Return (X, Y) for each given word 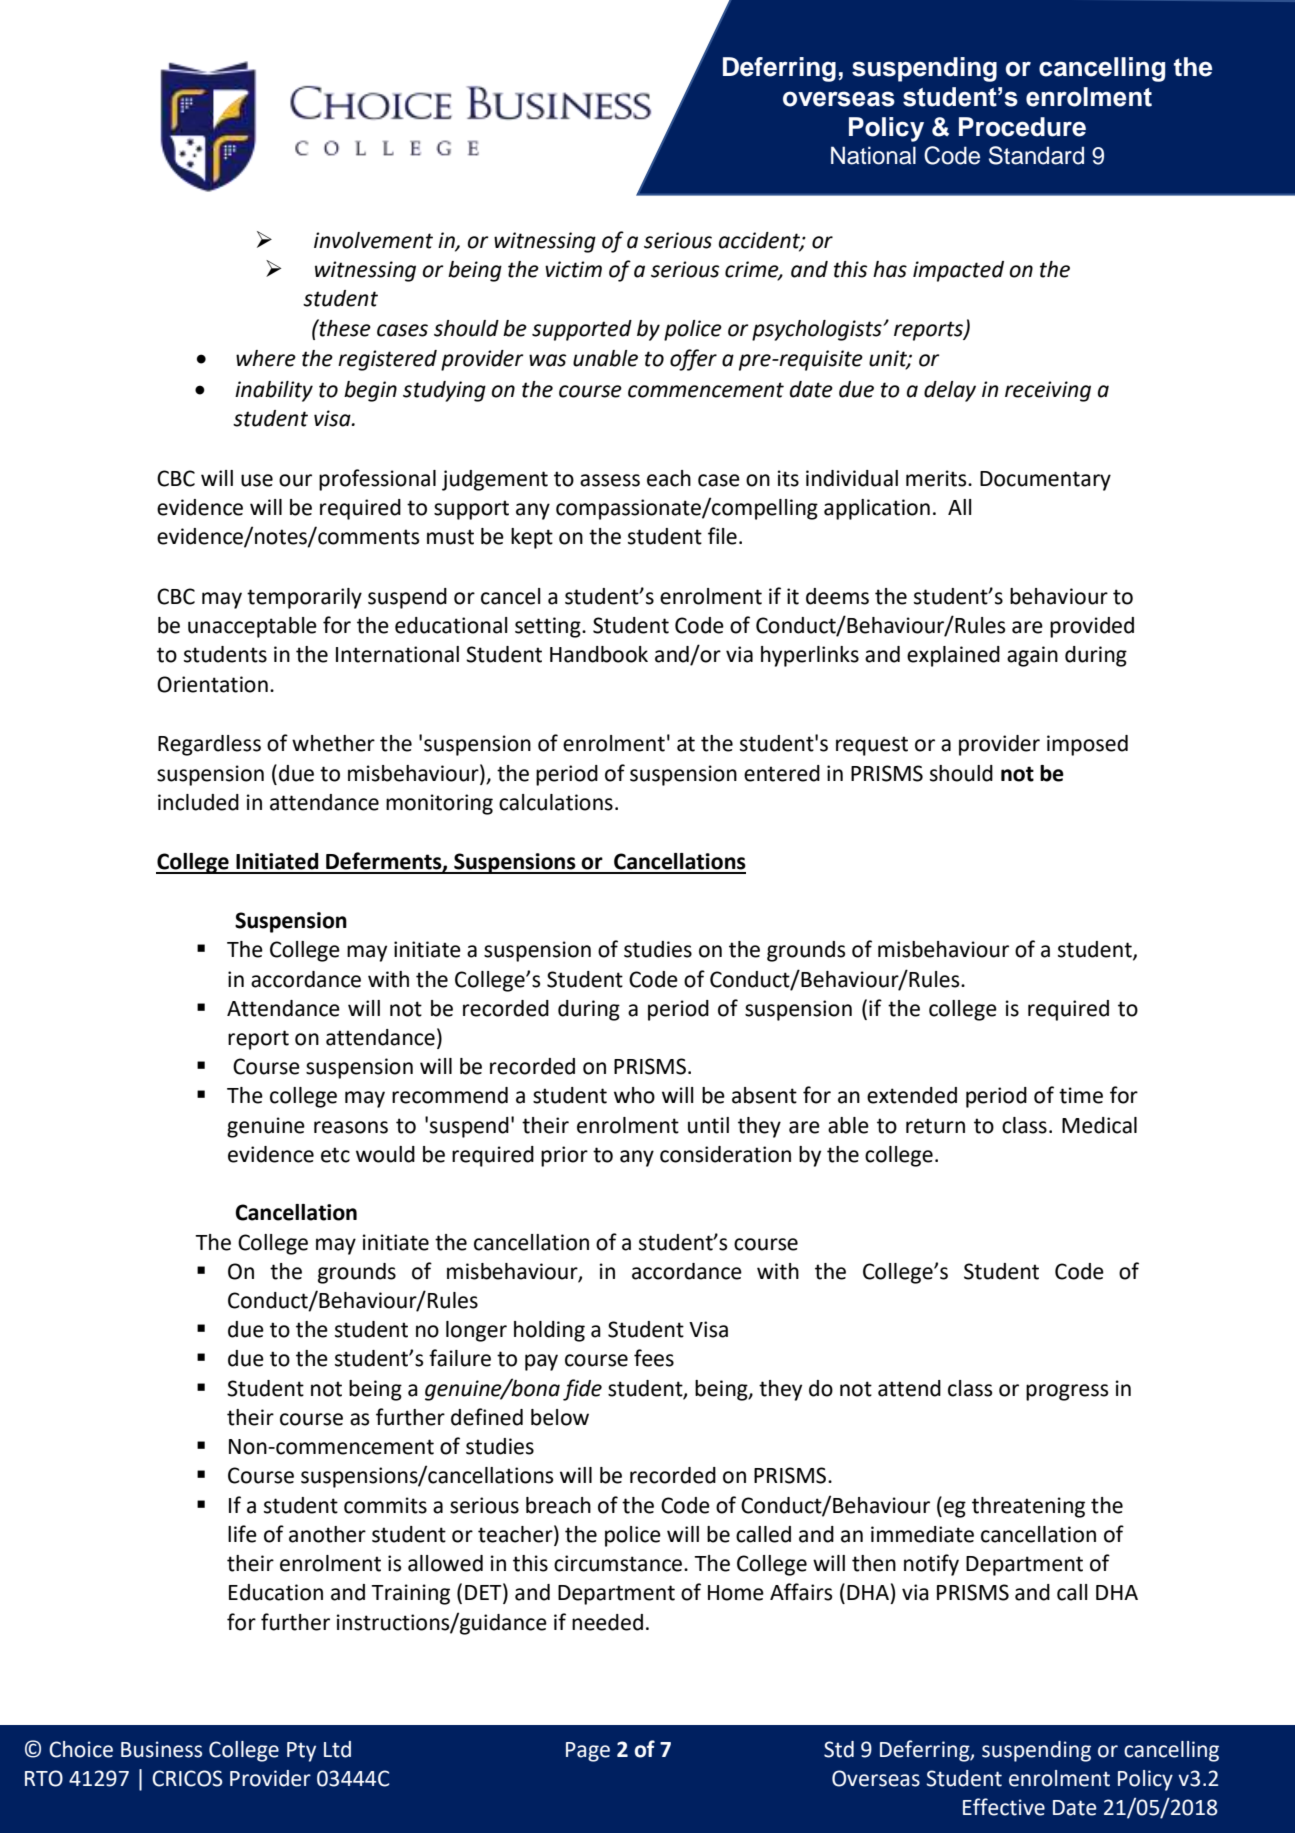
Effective (1004, 1807)
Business (161, 1749)
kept (532, 538)
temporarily (304, 598)
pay (541, 1362)
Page (588, 1752)
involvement (373, 240)
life (242, 1534)
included (198, 802)
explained (953, 656)
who (634, 1095)
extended (912, 1095)
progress (1067, 1392)
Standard (1036, 155)
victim (573, 269)
